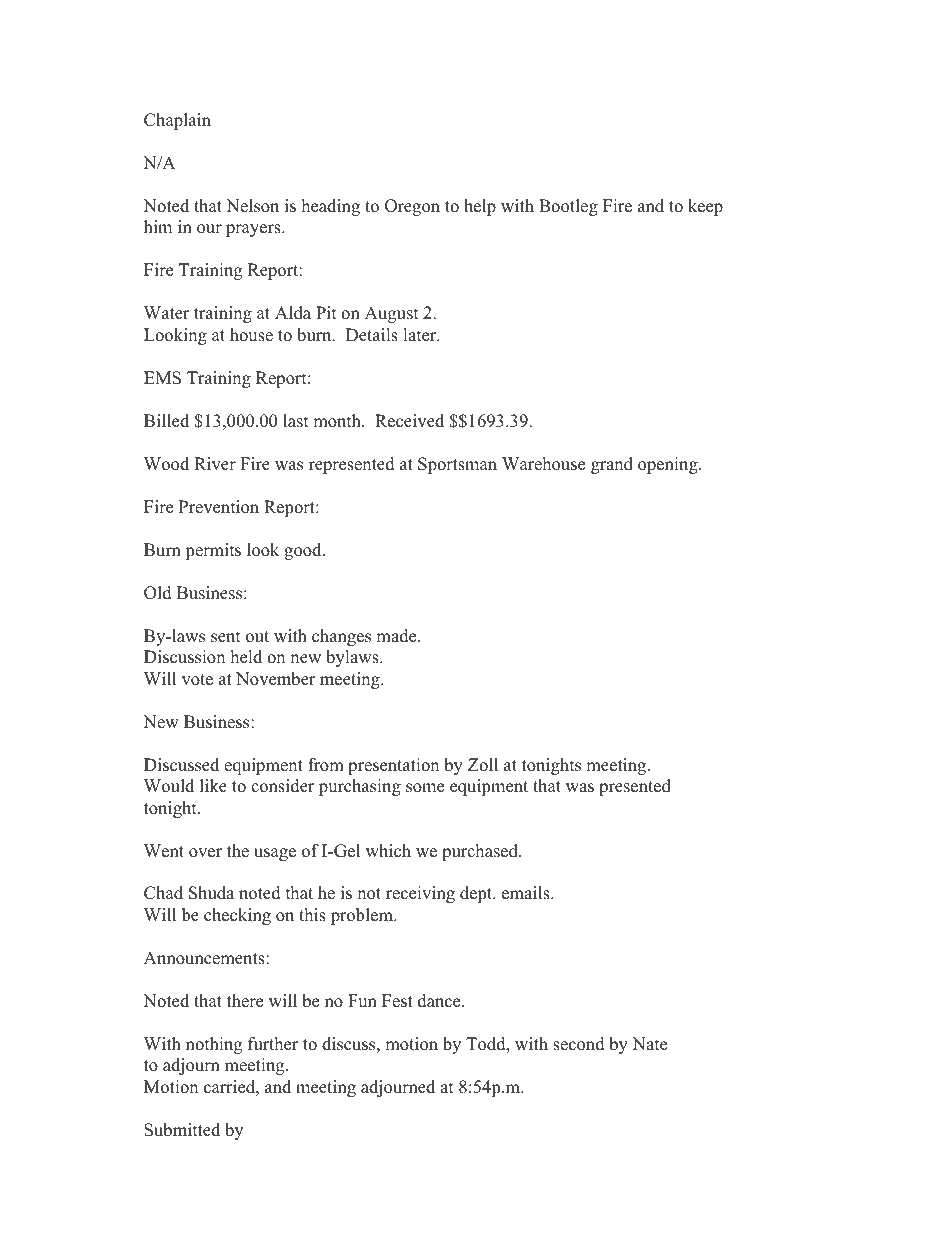  What do you see at coordinates (440, 1001) in the screenshot?
I see `dance` at bounding box center [440, 1001].
